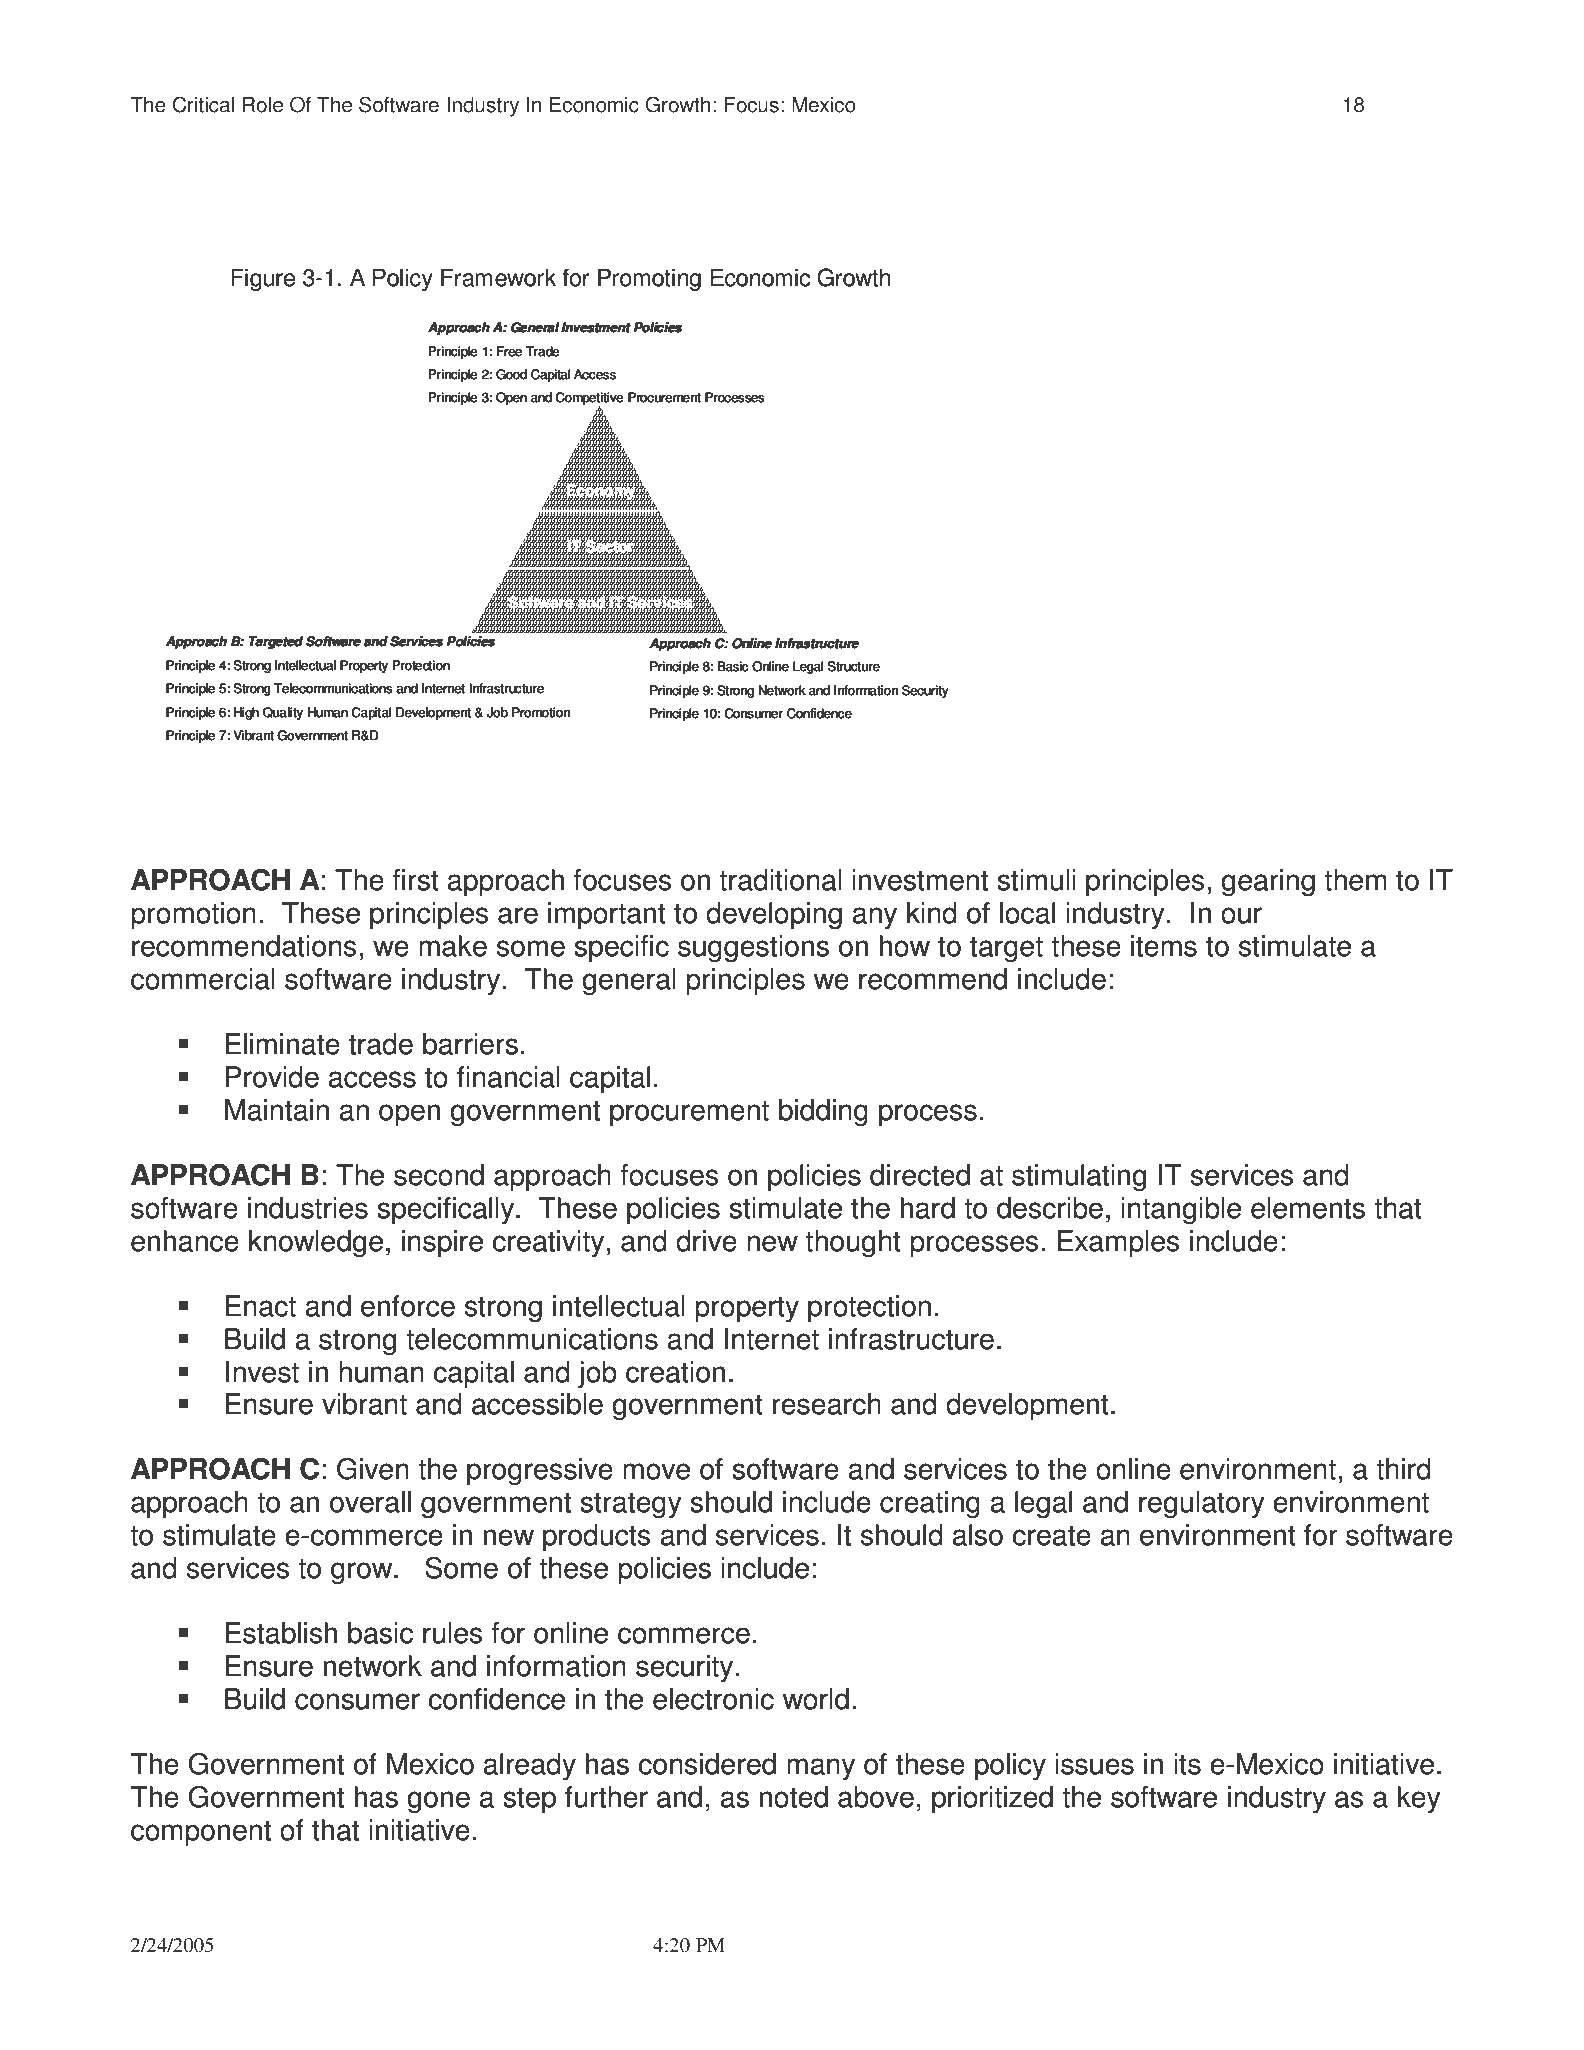 Image resolution: width=1584 pixels, height=2050 pixels. I want to click on Promoting, so click(649, 279).
